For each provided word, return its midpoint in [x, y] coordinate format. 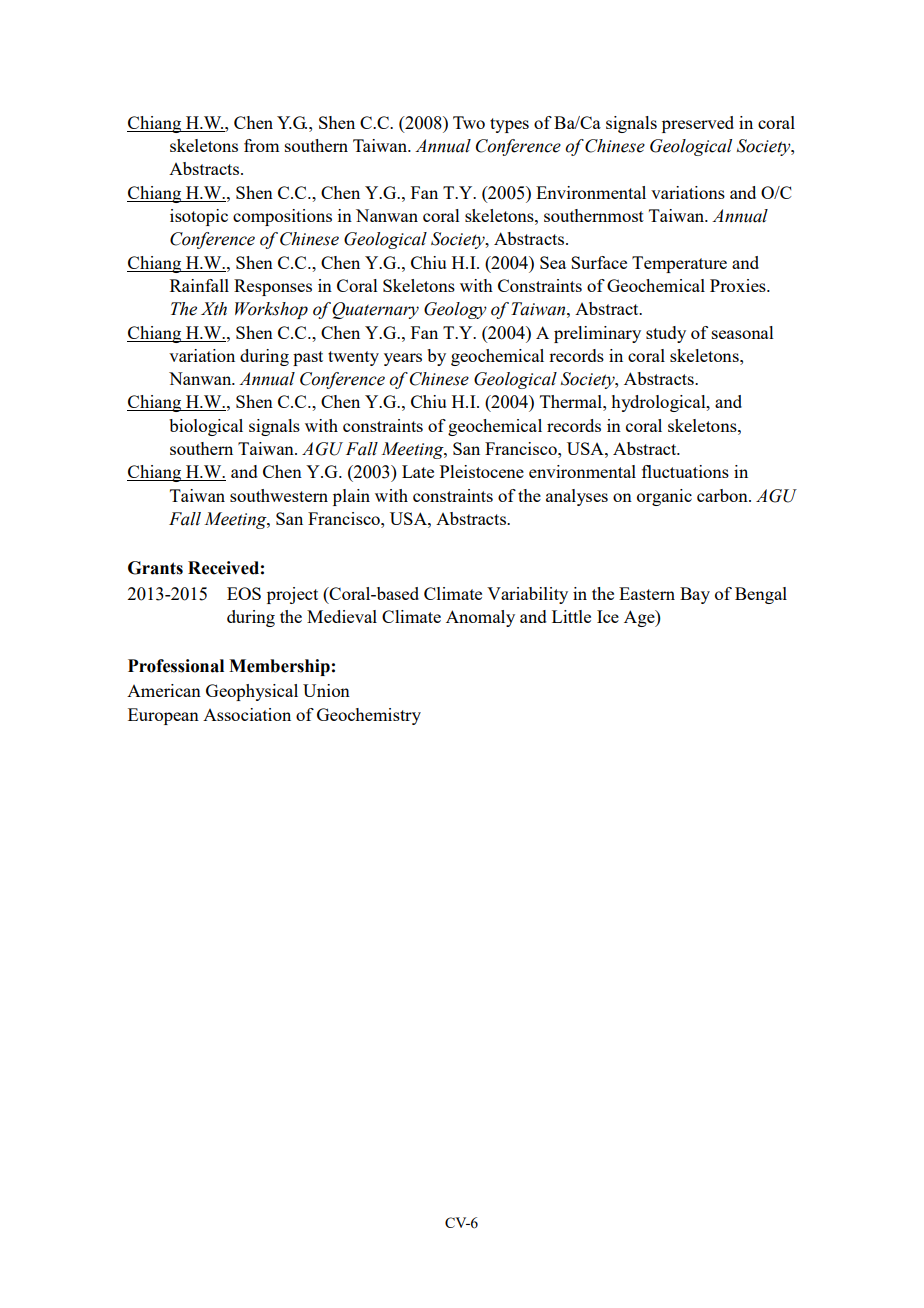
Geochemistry [369, 716]
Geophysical [252, 692]
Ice [608, 616]
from [261, 145]
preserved [698, 124]
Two [469, 122]
